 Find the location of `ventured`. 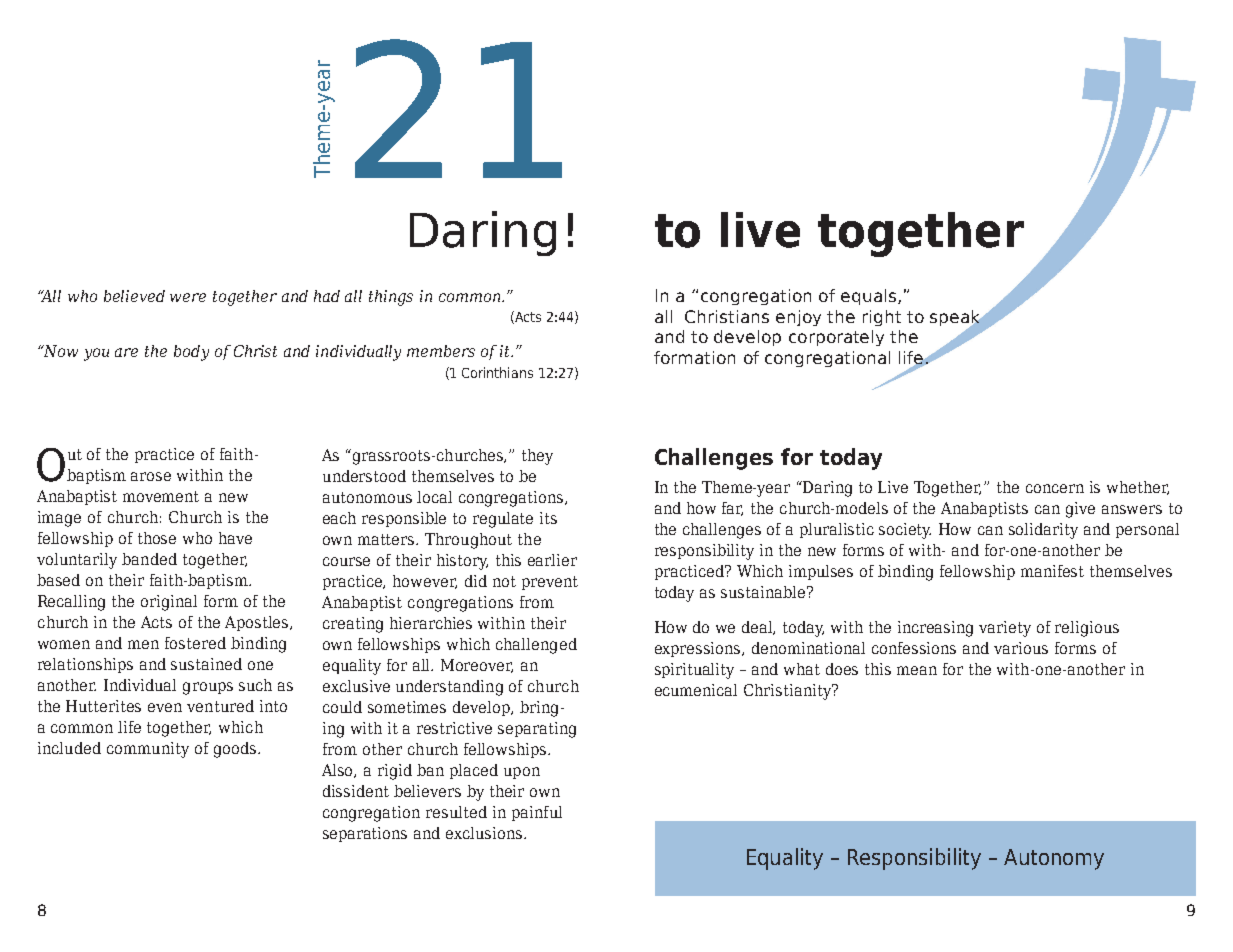

ventured is located at coordinates (220, 706).
